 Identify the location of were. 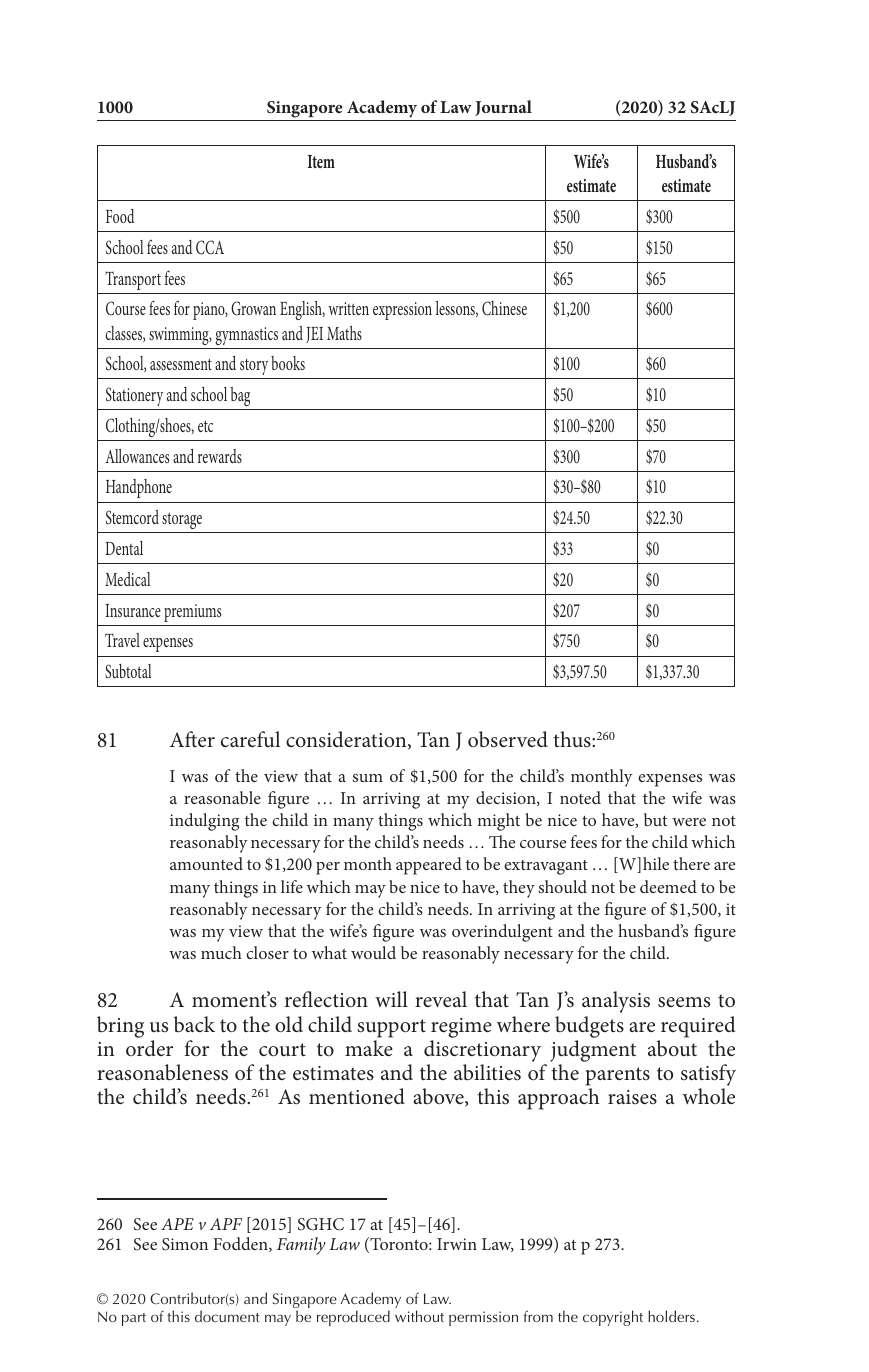
(689, 822).
